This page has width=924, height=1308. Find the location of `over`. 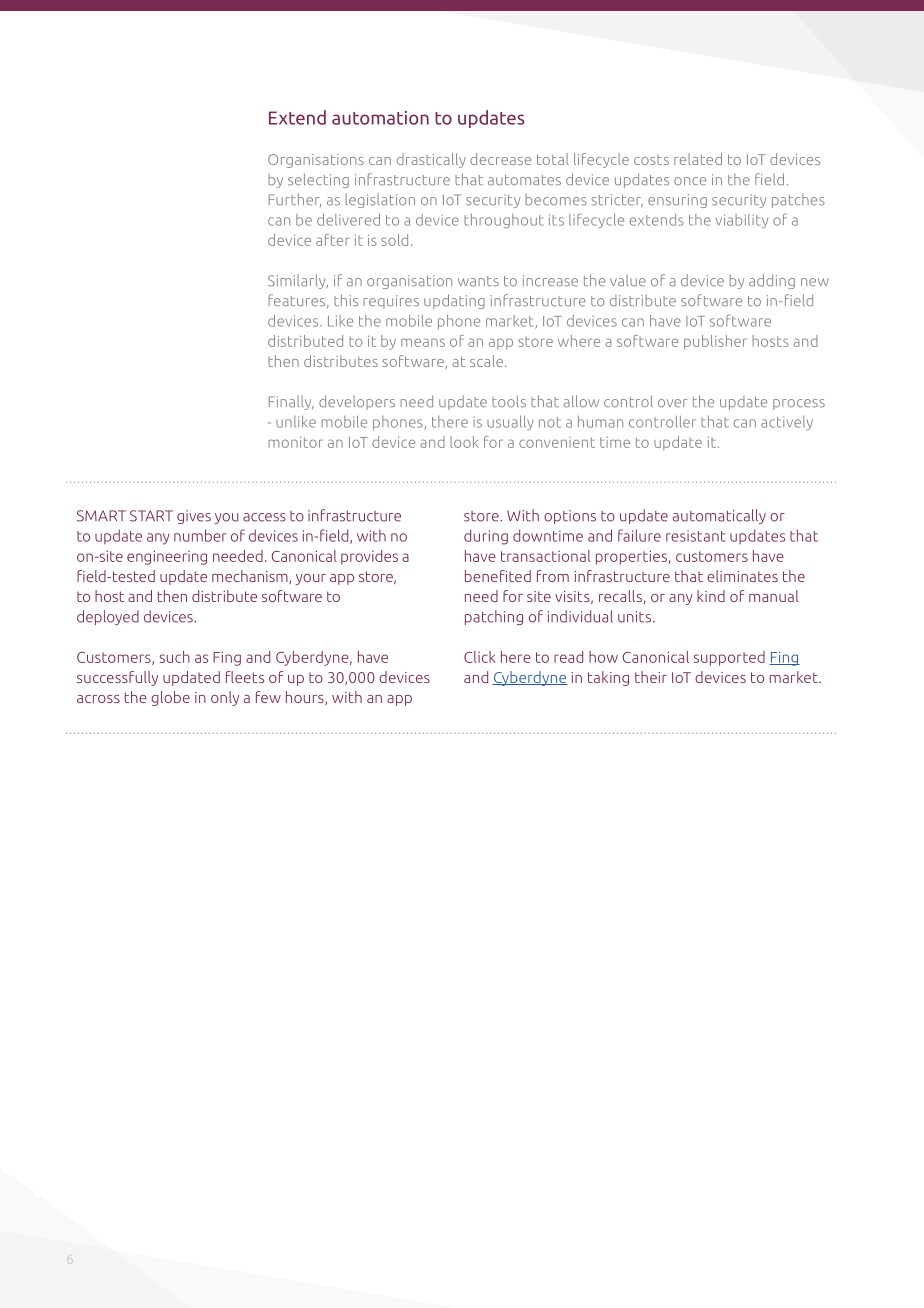

over is located at coordinates (673, 403).
